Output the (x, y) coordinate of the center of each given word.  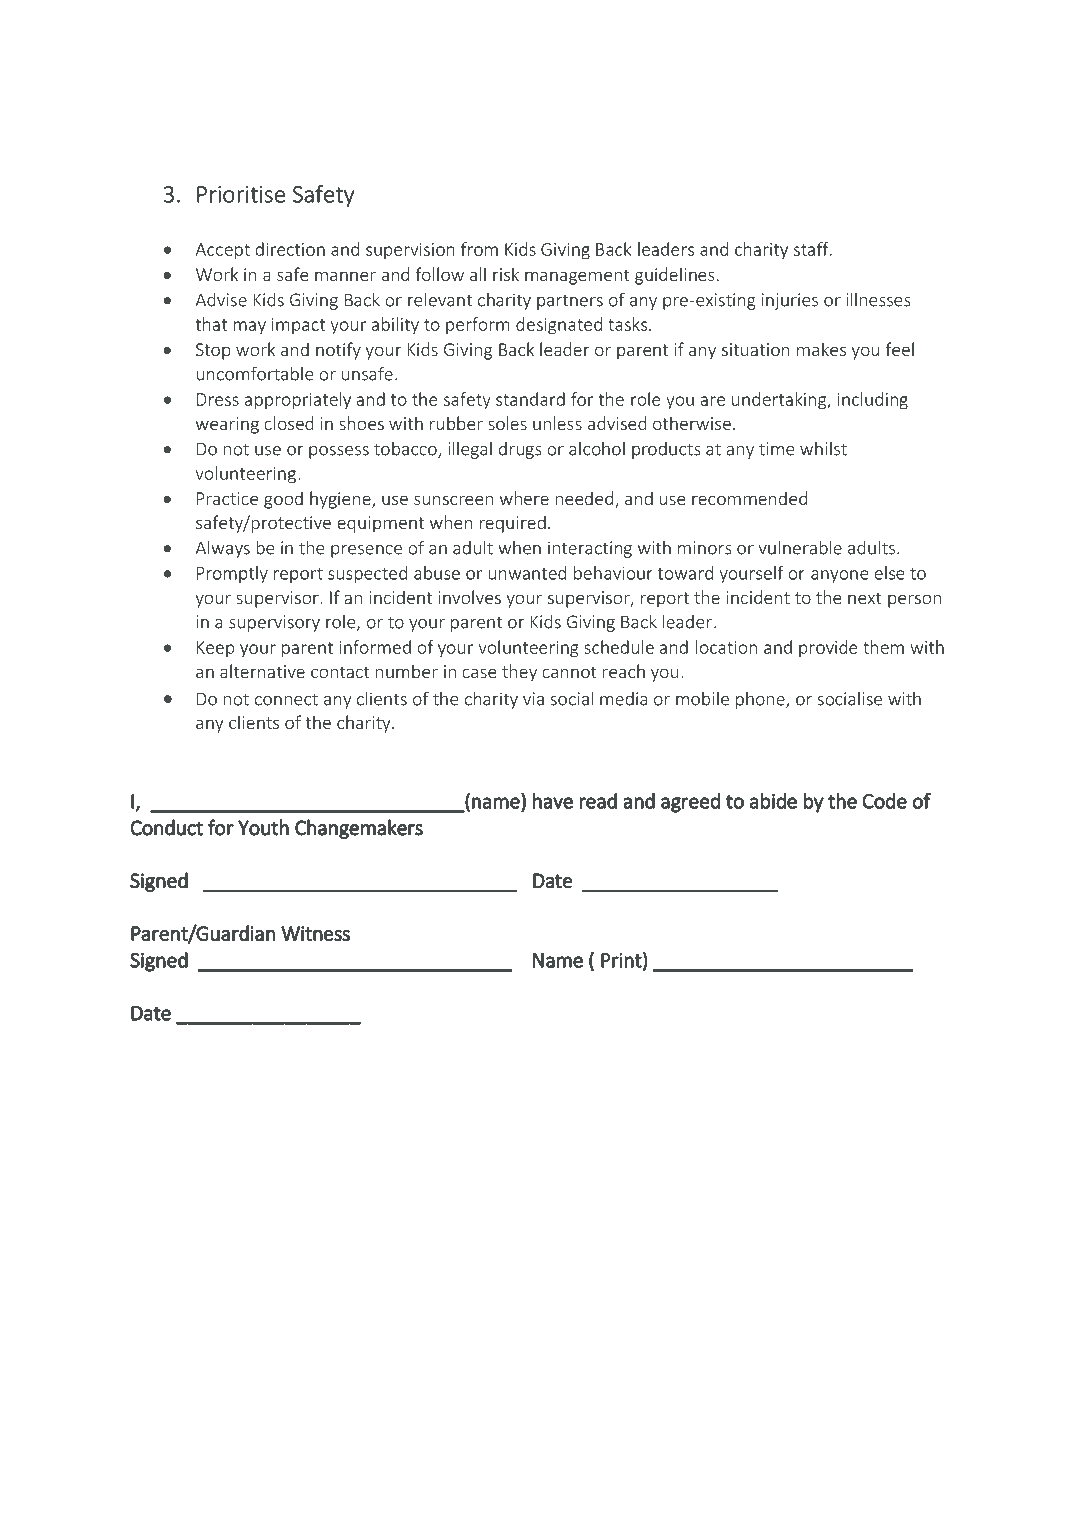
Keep (216, 649)
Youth (263, 827)
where (524, 498)
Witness (315, 933)
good (283, 500)
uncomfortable (255, 373)
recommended (749, 498)
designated (559, 326)
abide (773, 801)
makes (821, 349)
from (479, 249)
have (553, 801)
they (519, 673)
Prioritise (241, 194)
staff (812, 249)
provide (828, 649)
